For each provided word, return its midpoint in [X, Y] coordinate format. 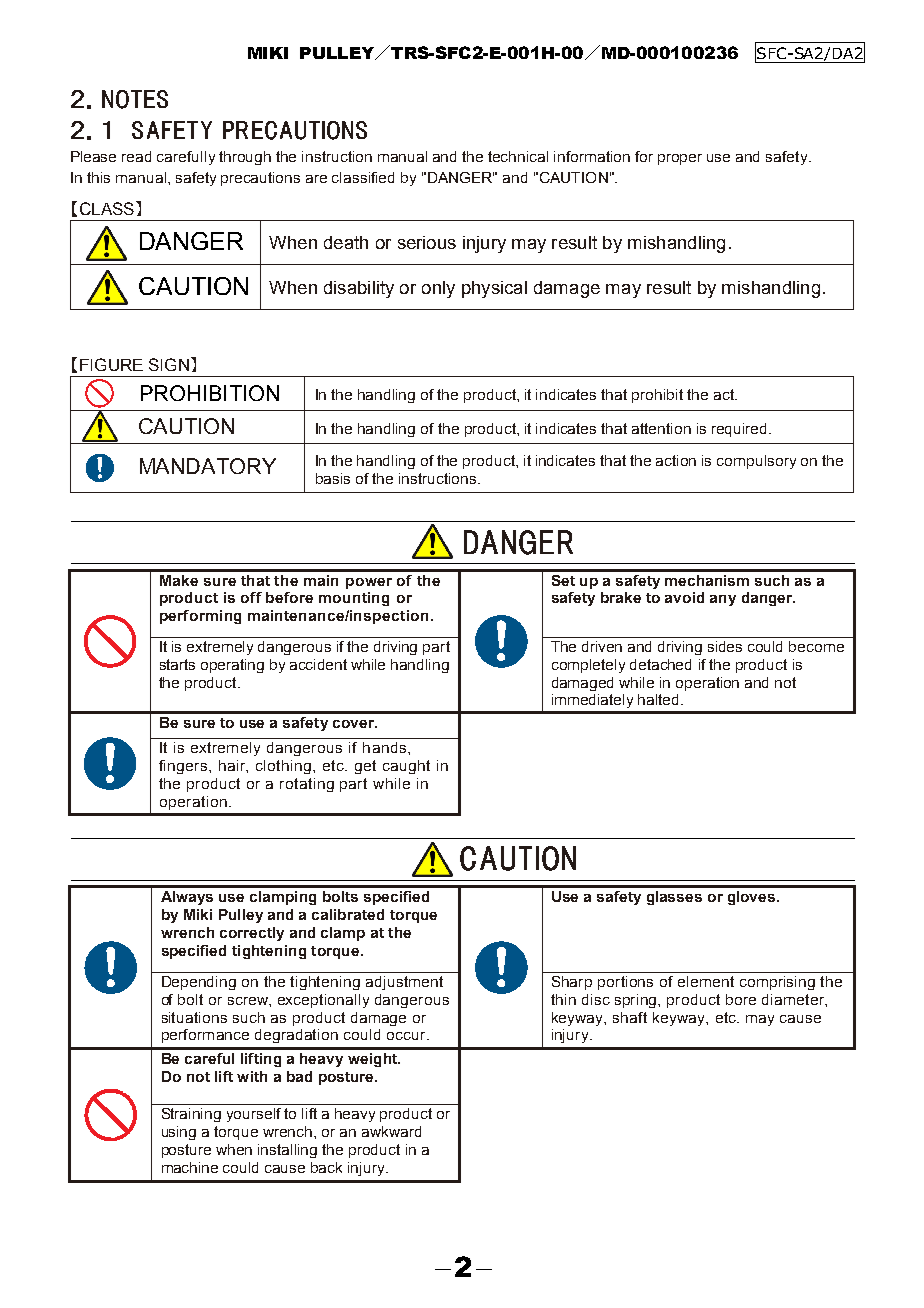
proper [680, 159]
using [179, 1133]
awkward [391, 1131]
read [136, 156]
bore [741, 999]
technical [518, 156]
